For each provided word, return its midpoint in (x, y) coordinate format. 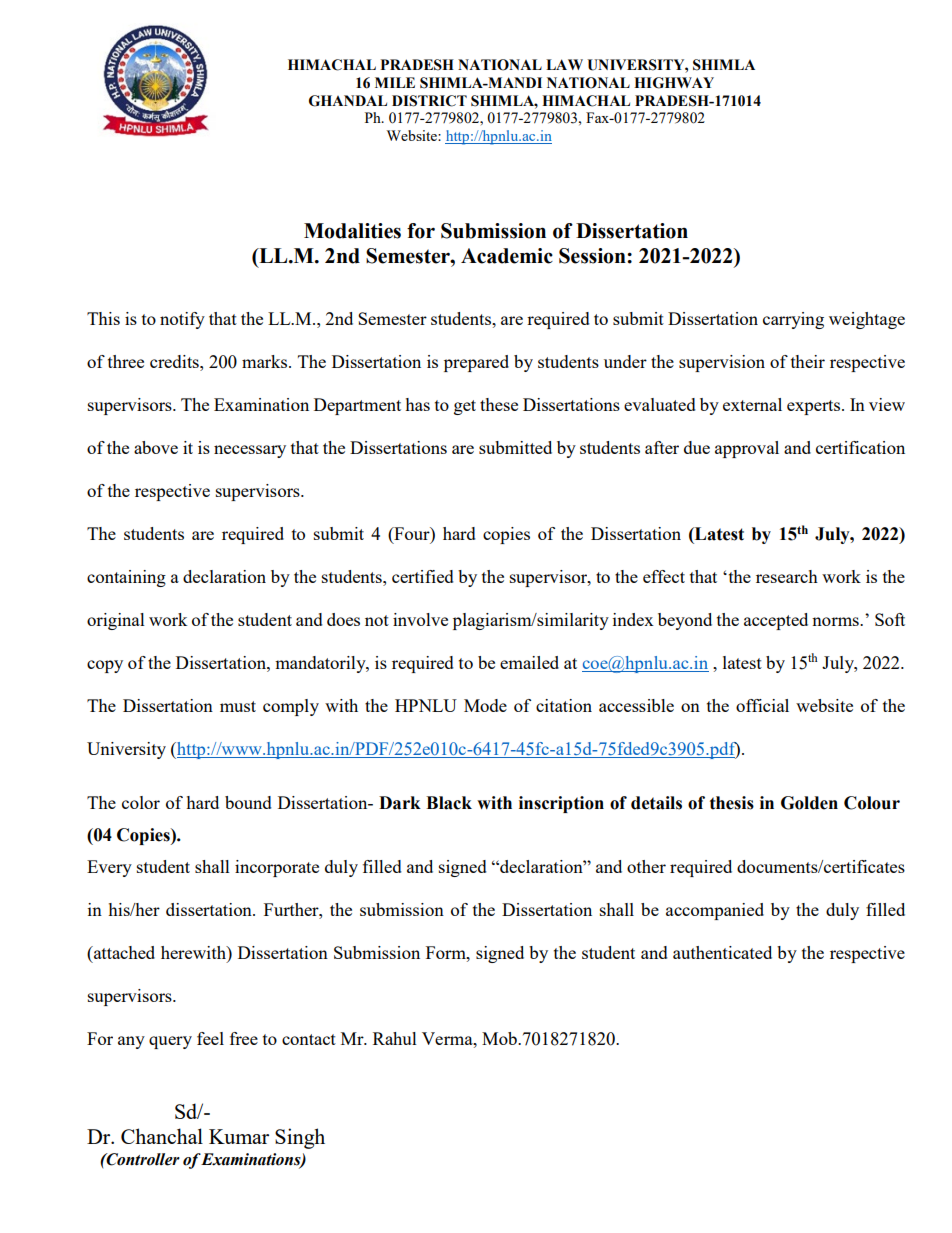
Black (449, 803)
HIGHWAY (674, 83)
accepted (776, 621)
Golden (809, 803)
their (808, 361)
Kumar (239, 1136)
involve (420, 619)
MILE (395, 82)
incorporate (277, 868)
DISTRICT (429, 101)
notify (182, 320)
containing (126, 578)
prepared (476, 363)
